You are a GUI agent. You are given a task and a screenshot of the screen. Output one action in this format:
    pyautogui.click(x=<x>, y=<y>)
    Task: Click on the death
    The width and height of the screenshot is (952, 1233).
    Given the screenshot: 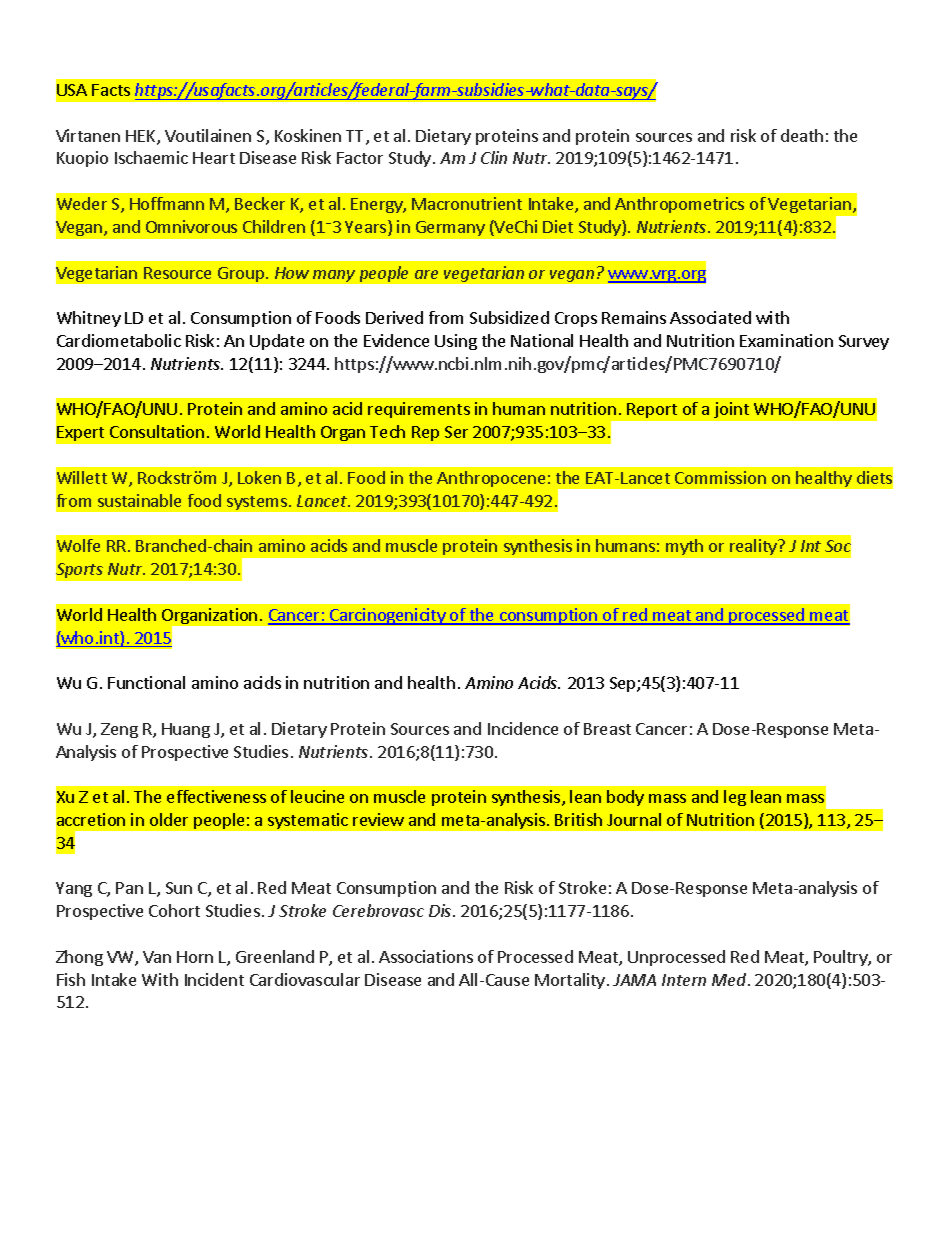 What is the action you would take?
    pyautogui.click(x=802, y=135)
